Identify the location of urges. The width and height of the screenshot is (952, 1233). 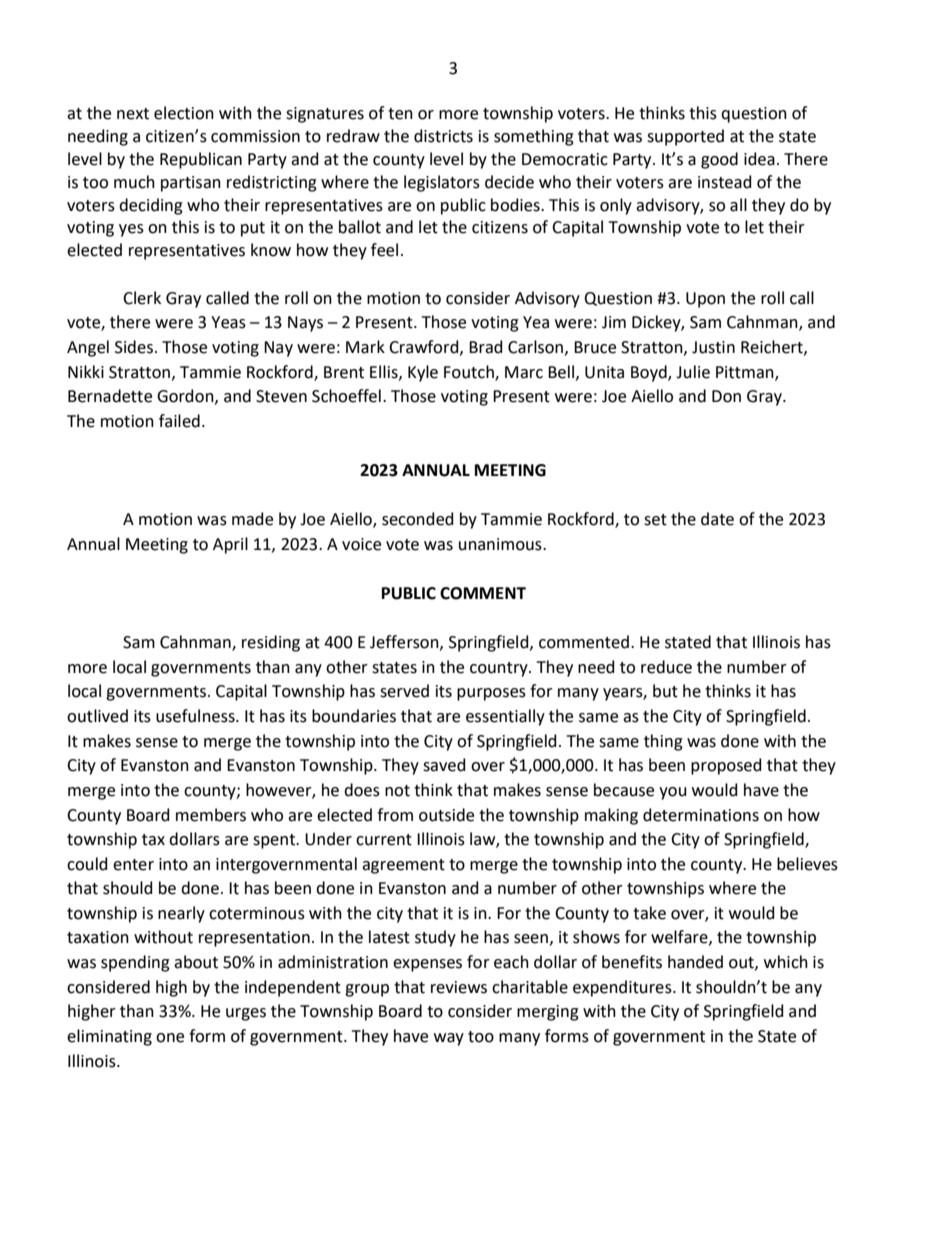
(246, 1014).
